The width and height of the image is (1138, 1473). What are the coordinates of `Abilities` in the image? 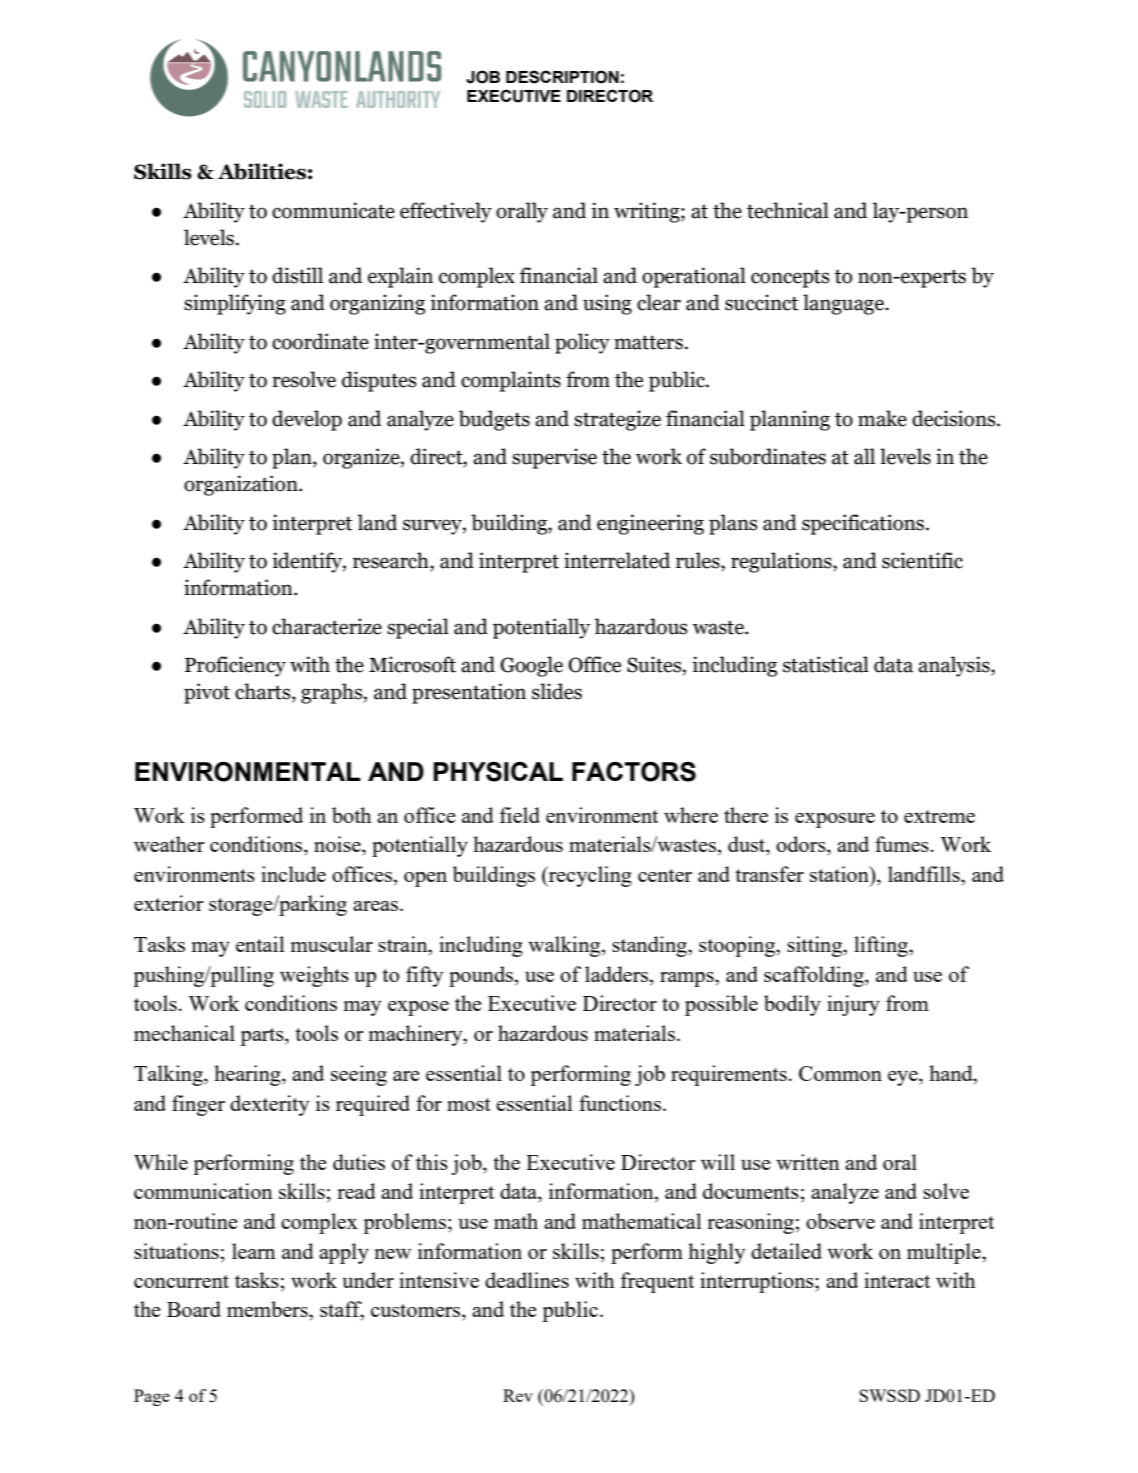 It's located at (262, 171).
